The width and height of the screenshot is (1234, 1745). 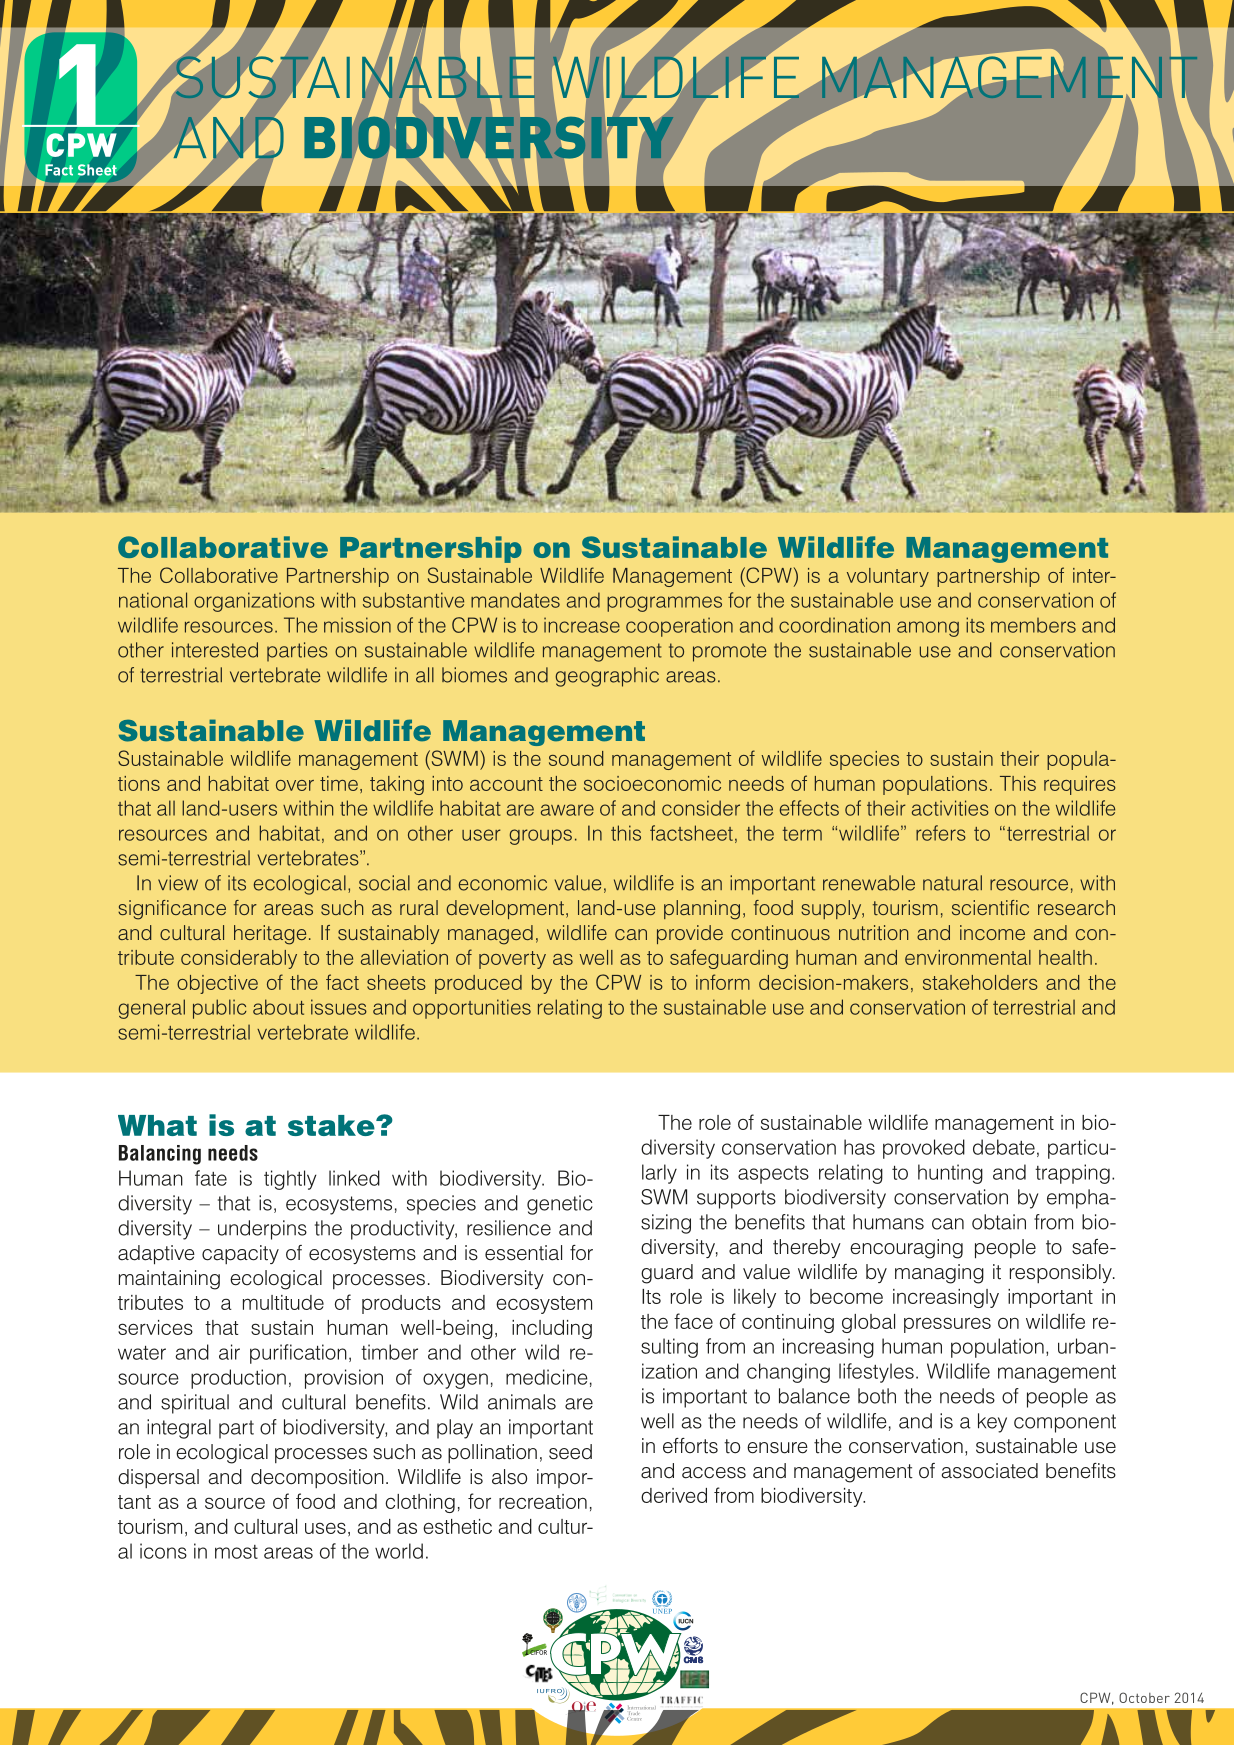 I want to click on members, so click(x=1033, y=625).
